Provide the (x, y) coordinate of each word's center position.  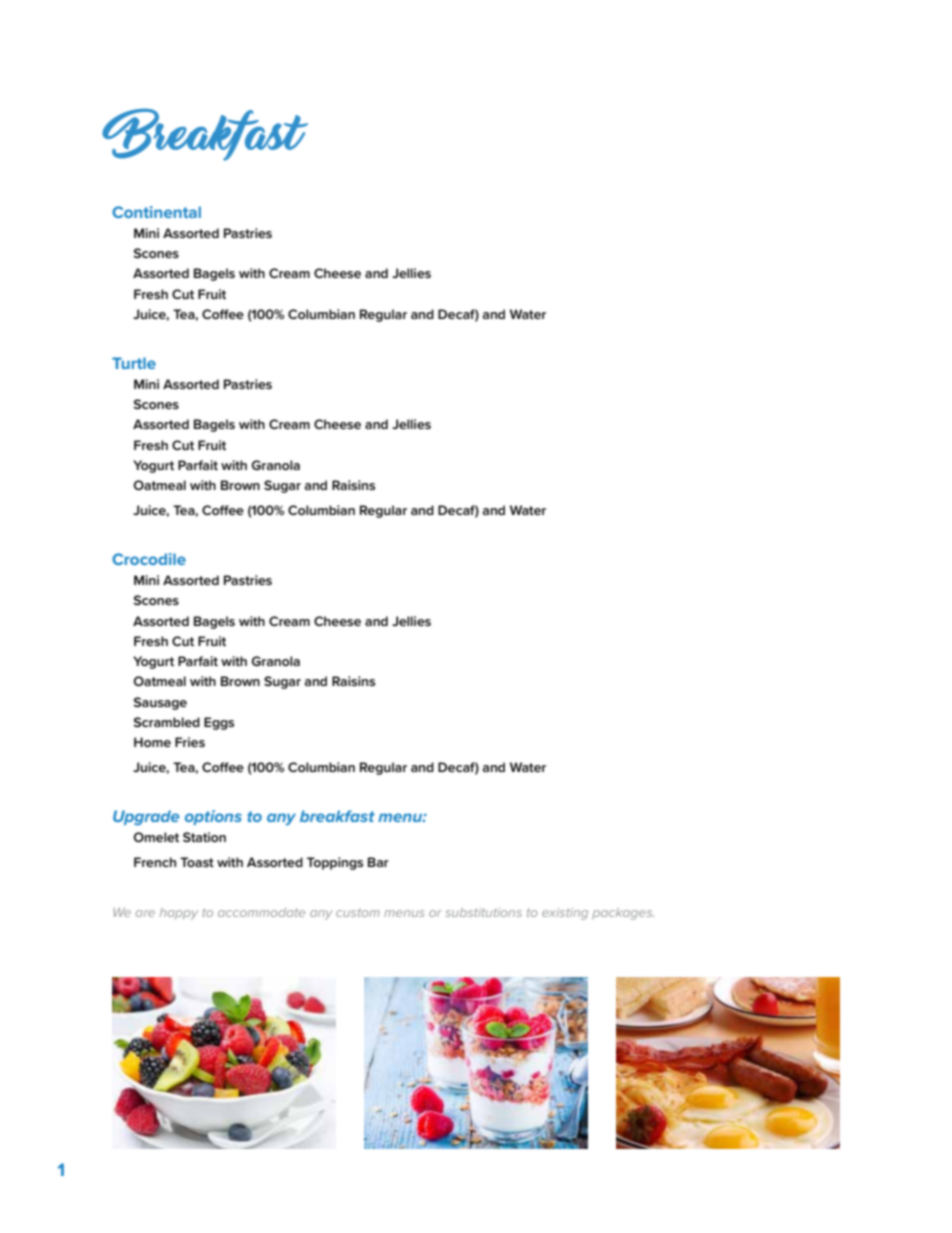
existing (565, 914)
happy (179, 914)
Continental (156, 212)
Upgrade (146, 818)
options (213, 817)
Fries (190, 742)
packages (623, 914)
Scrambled (166, 722)
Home (152, 742)
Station (204, 837)
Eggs (219, 723)
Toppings (335, 863)
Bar (378, 862)
